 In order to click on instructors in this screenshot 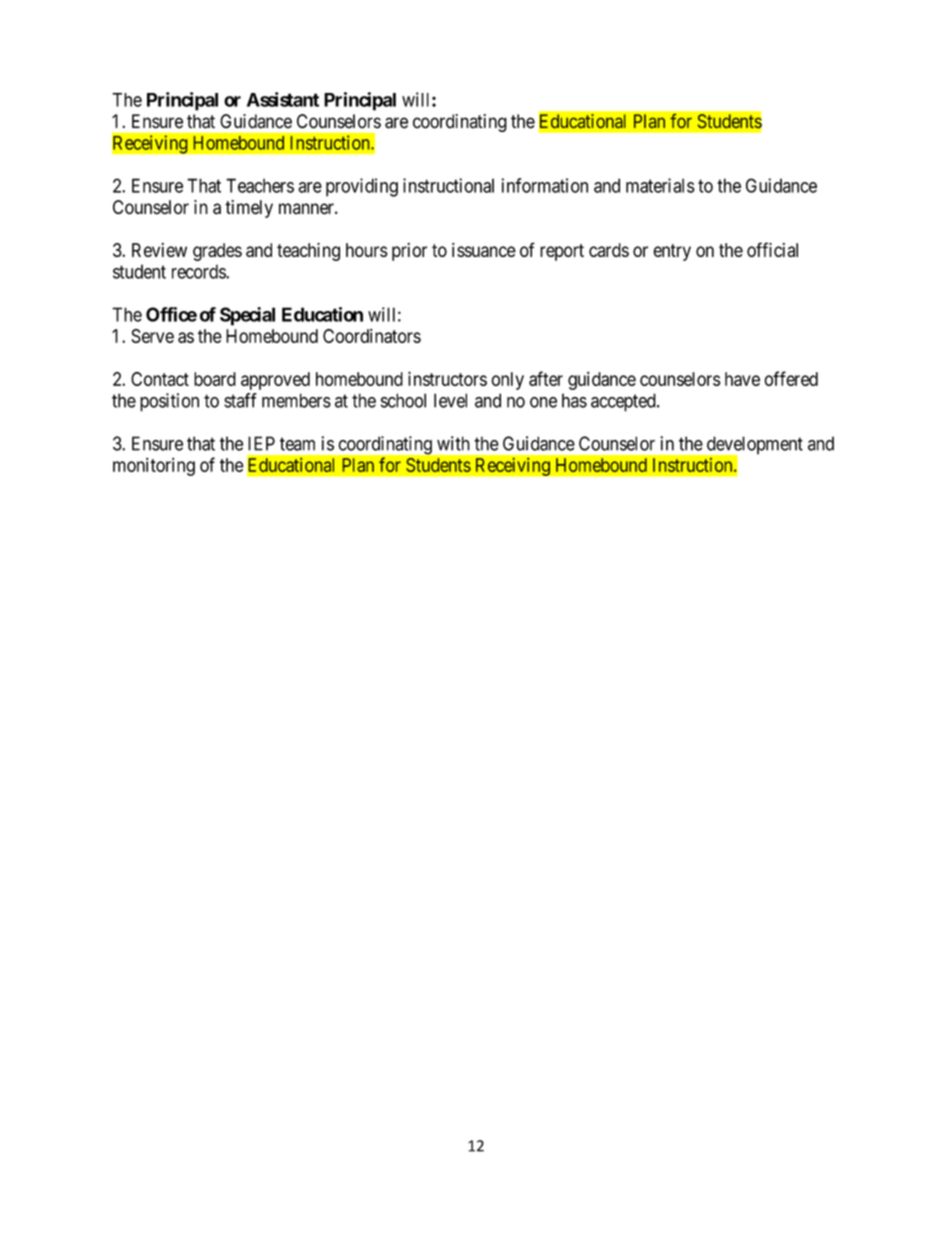, I will do `click(447, 378)`.
